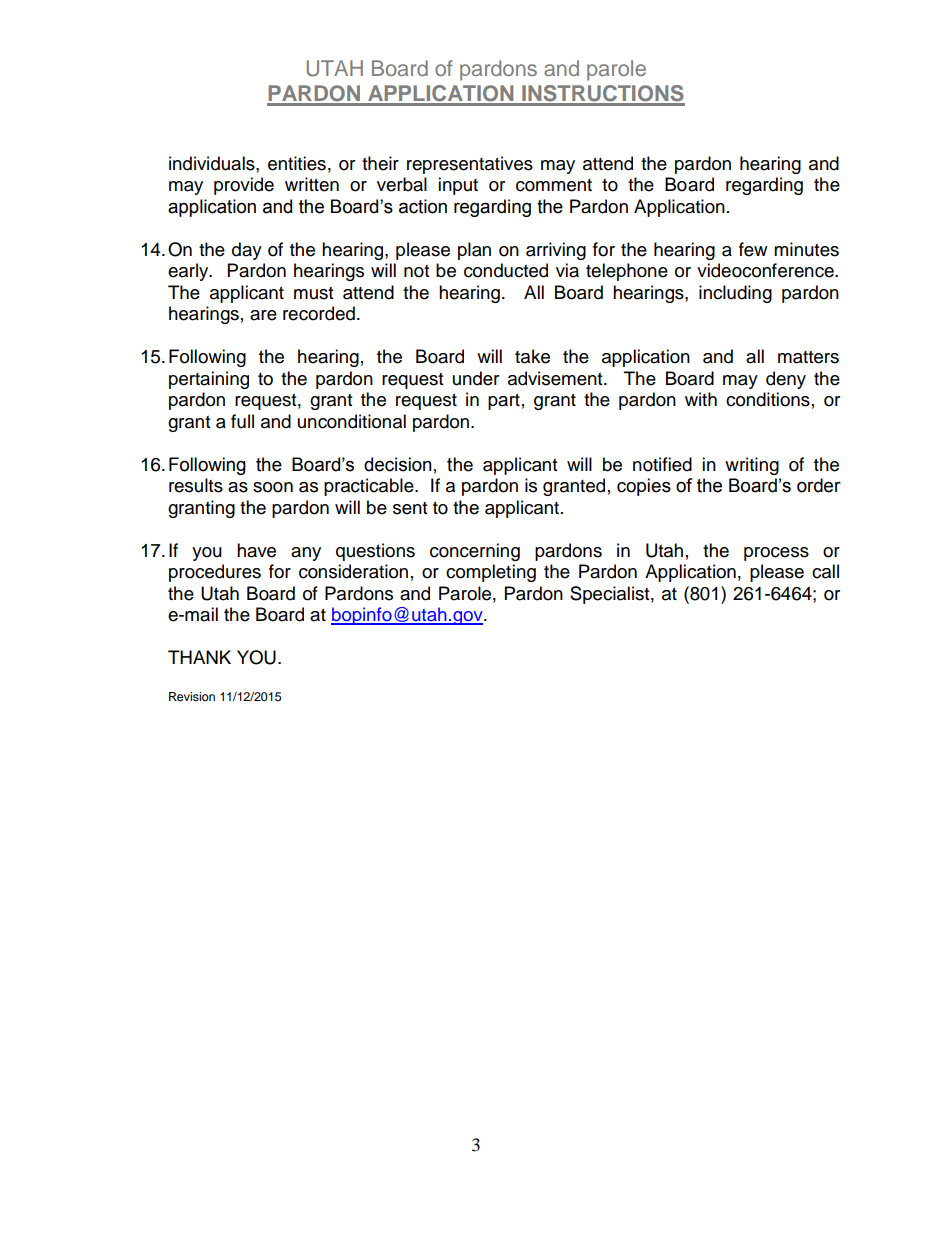 Image resolution: width=952 pixels, height=1233 pixels. I want to click on full, so click(242, 421).
